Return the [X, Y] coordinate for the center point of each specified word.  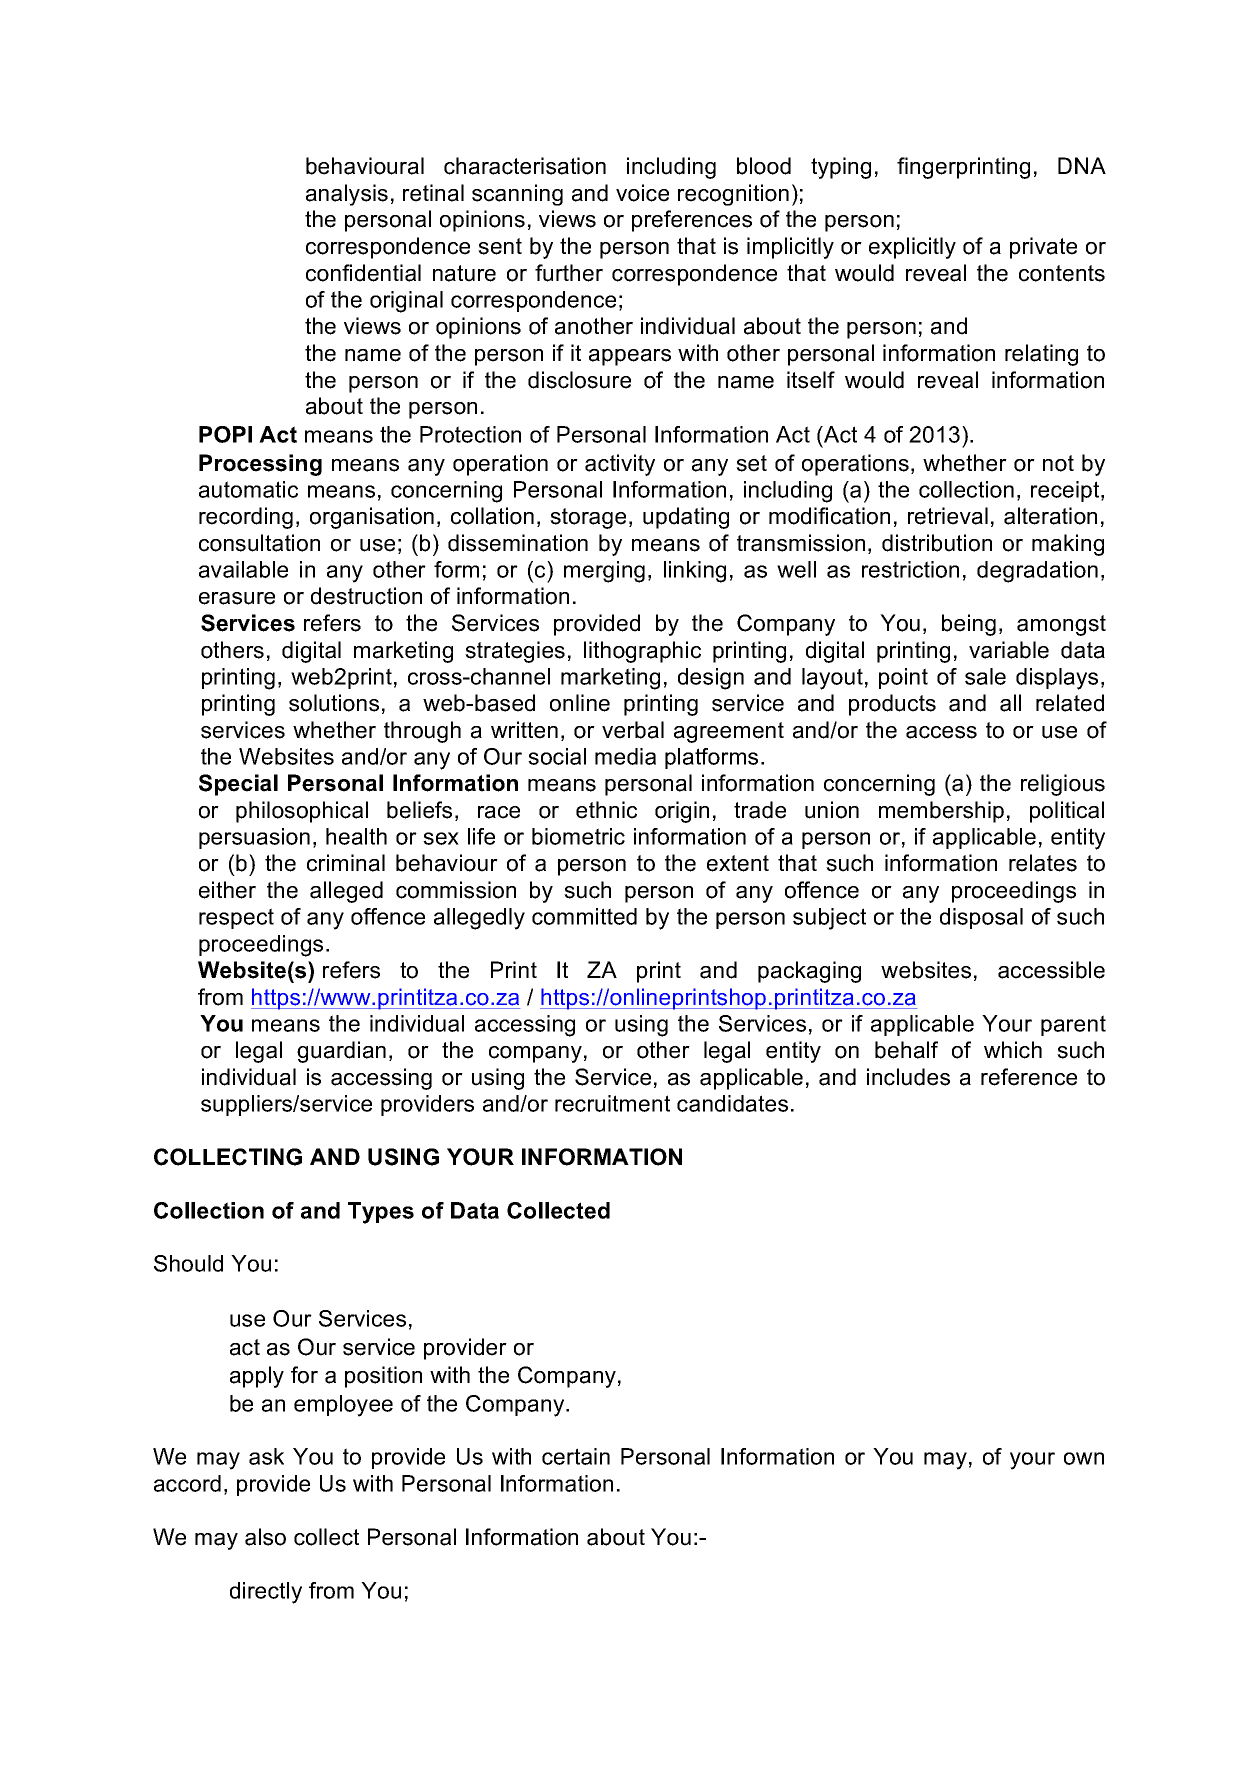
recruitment [612, 1103]
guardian [341, 1052]
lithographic [642, 652]
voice [642, 193]
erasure [237, 598]
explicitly [912, 248]
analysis [347, 195]
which [1013, 1050]
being [969, 625]
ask [266, 1456]
